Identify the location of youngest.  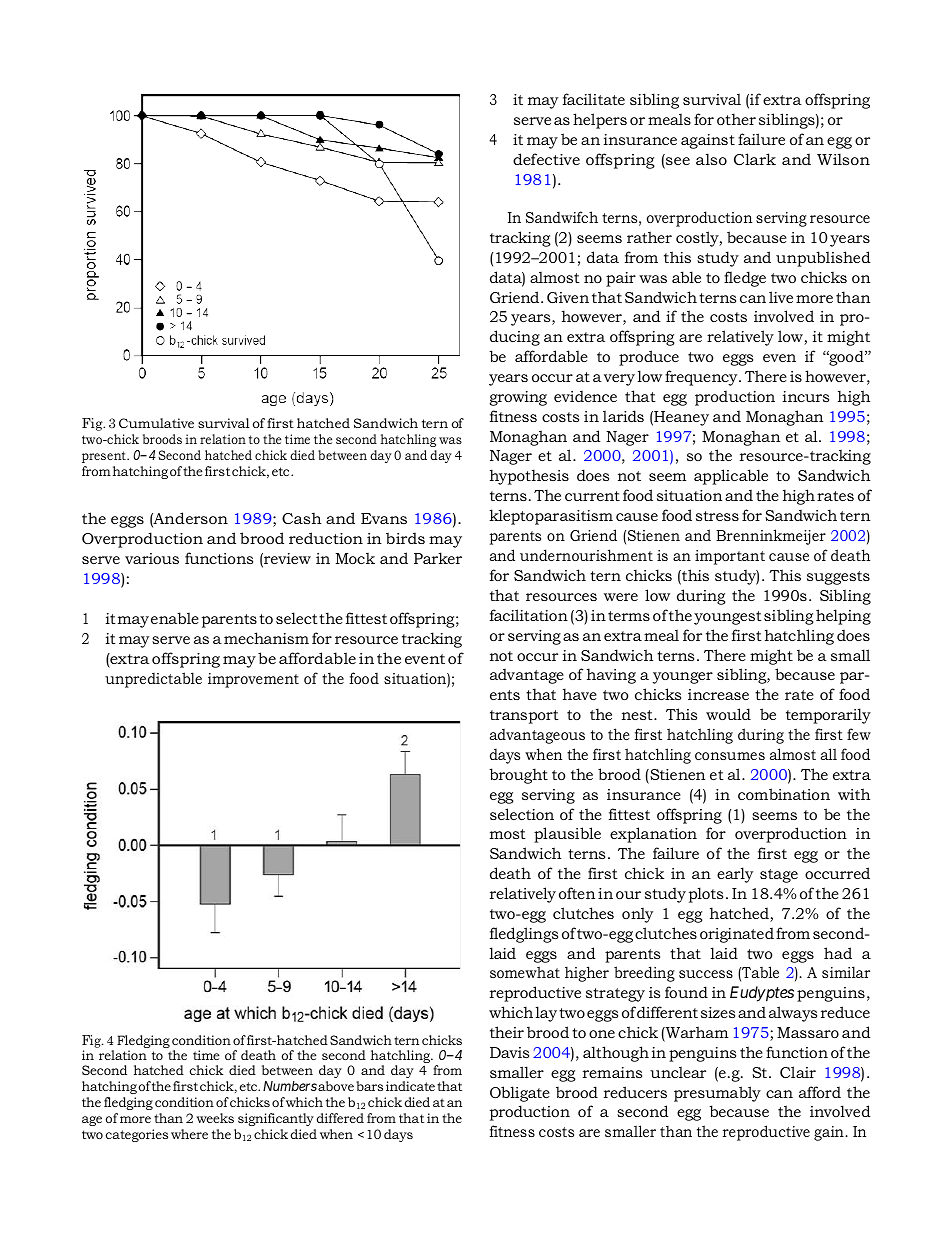
(728, 618).
